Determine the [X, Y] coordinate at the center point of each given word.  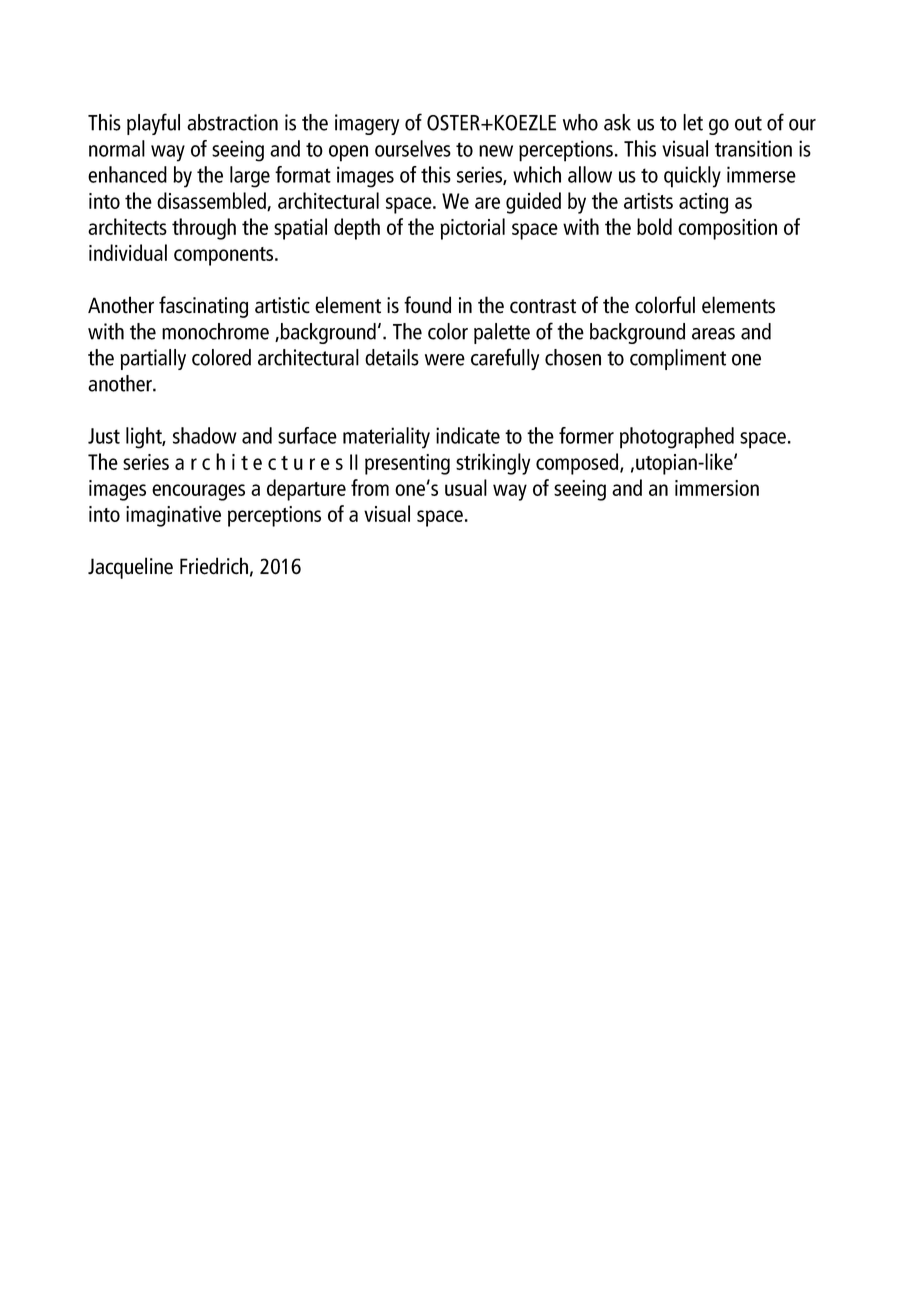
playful [153, 124]
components [225, 256]
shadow [205, 435]
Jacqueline [130, 568]
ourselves [413, 148]
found [427, 305]
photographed [677, 438]
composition [727, 229]
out [748, 123]
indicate [468, 435]
